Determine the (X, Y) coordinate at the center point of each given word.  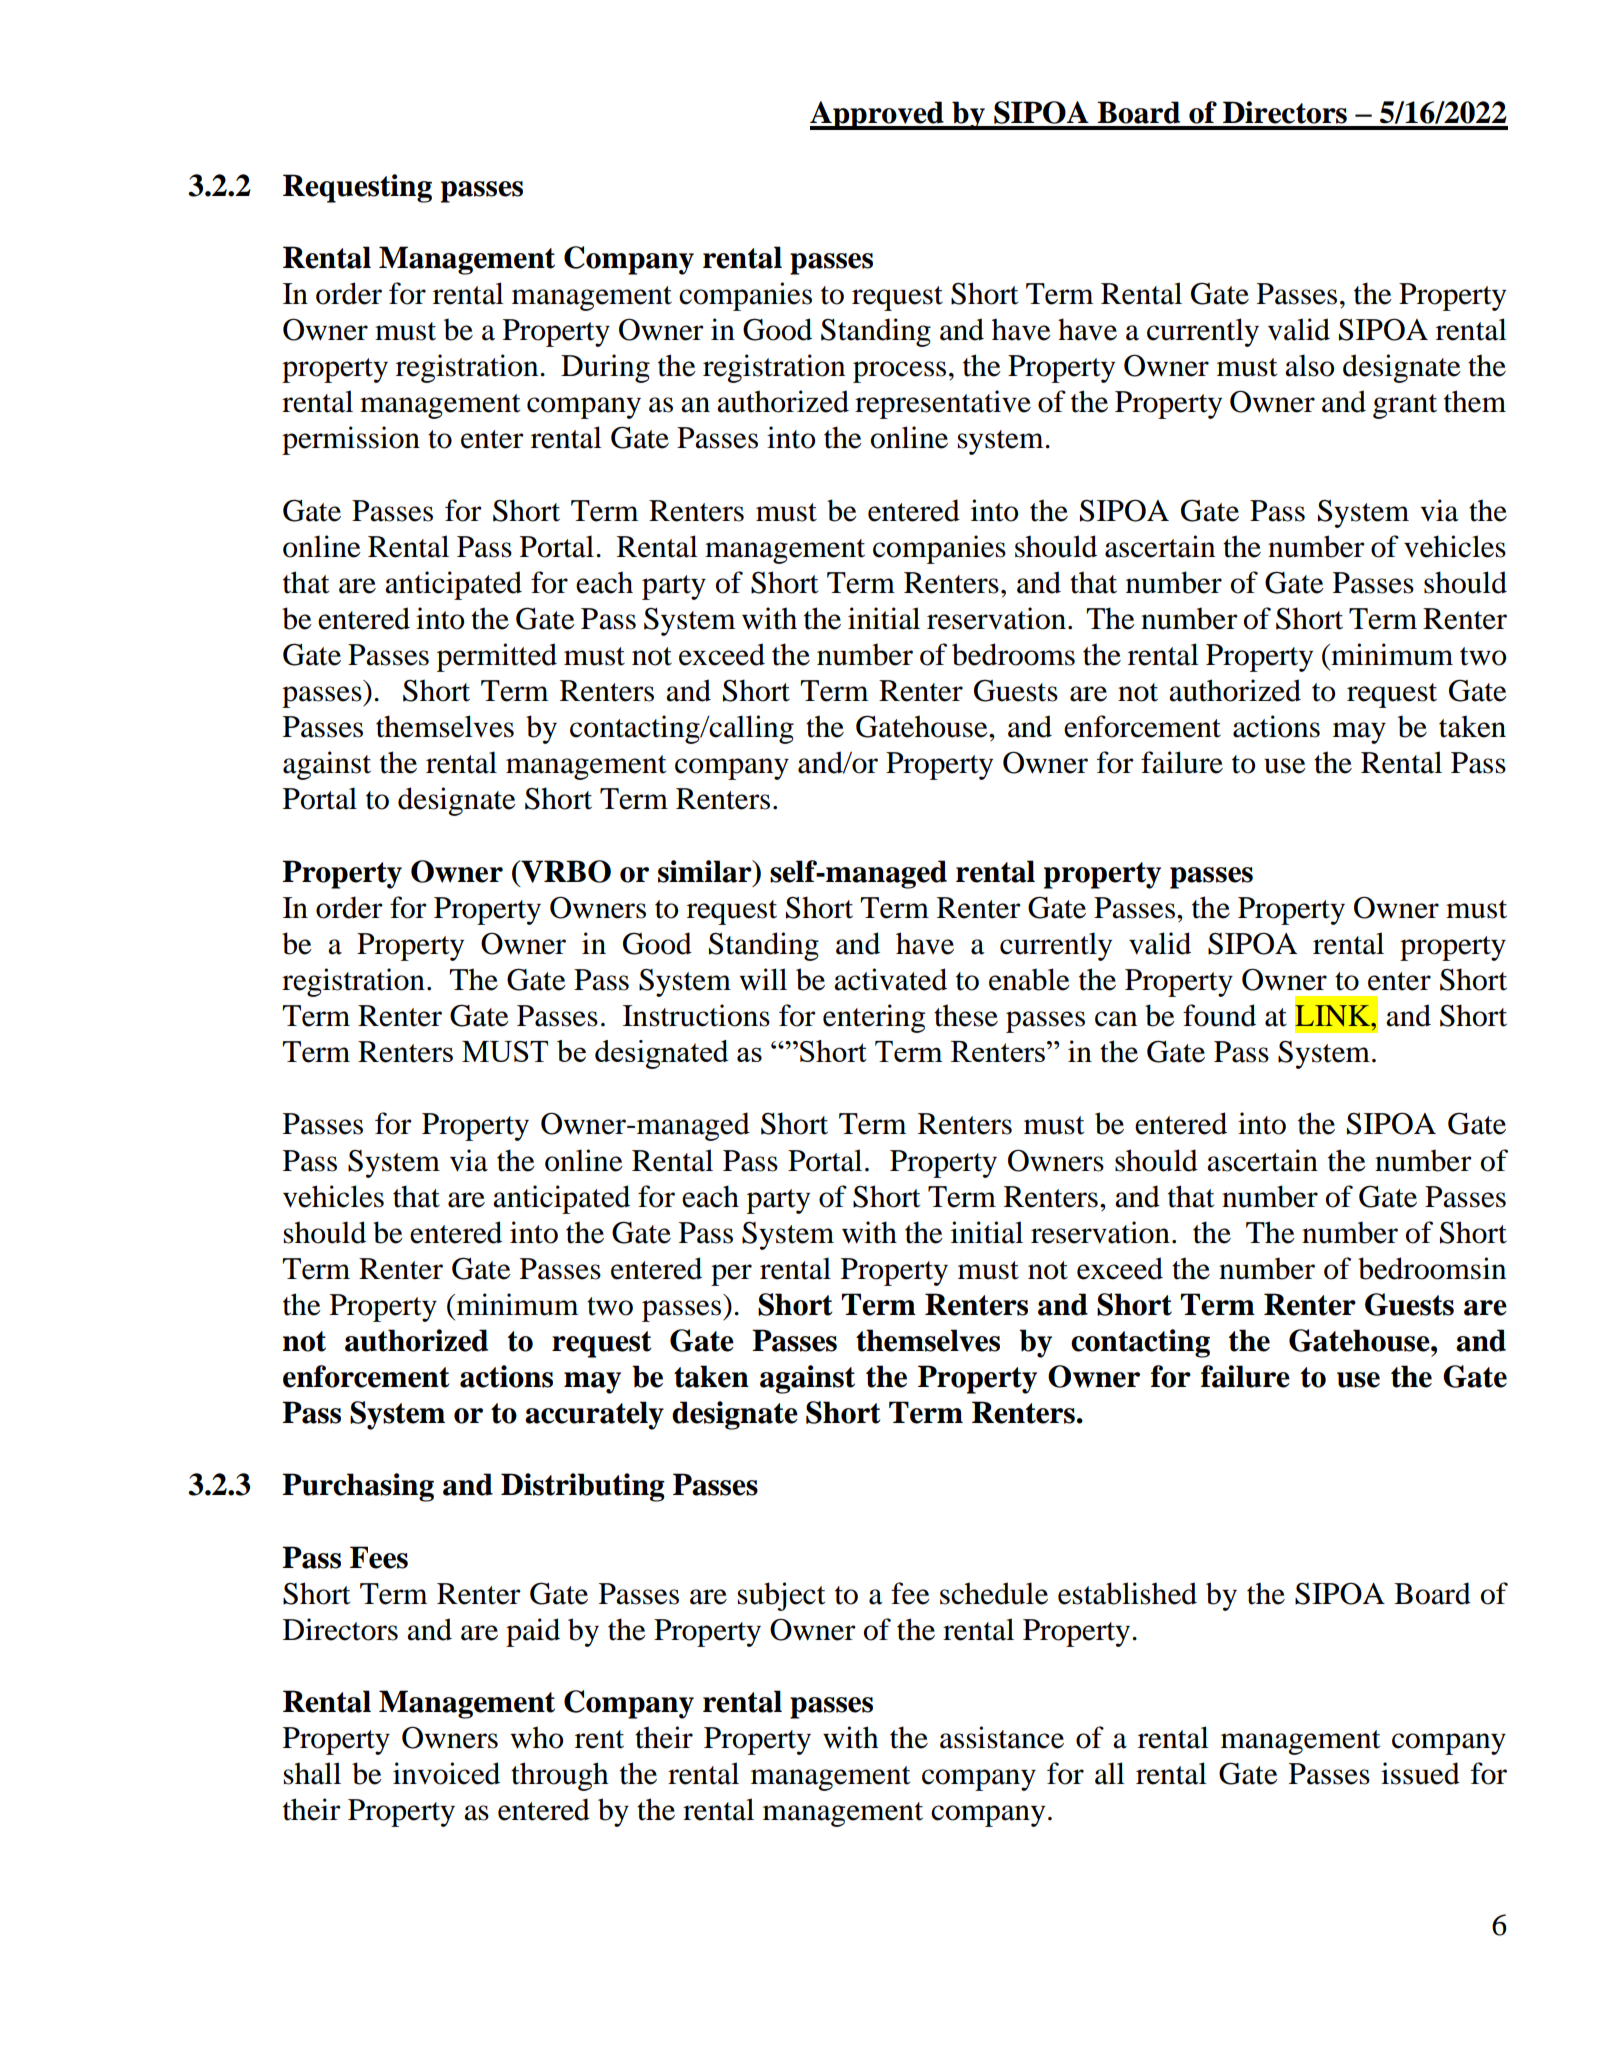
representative (943, 404)
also (1309, 365)
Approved (878, 115)
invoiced (446, 1773)
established (1127, 1593)
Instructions (696, 1015)
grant (1405, 406)
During (605, 368)
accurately (594, 1415)
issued (1420, 1773)
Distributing (583, 1487)
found (1219, 1015)
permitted (497, 657)
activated (890, 979)
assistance (1002, 1737)
